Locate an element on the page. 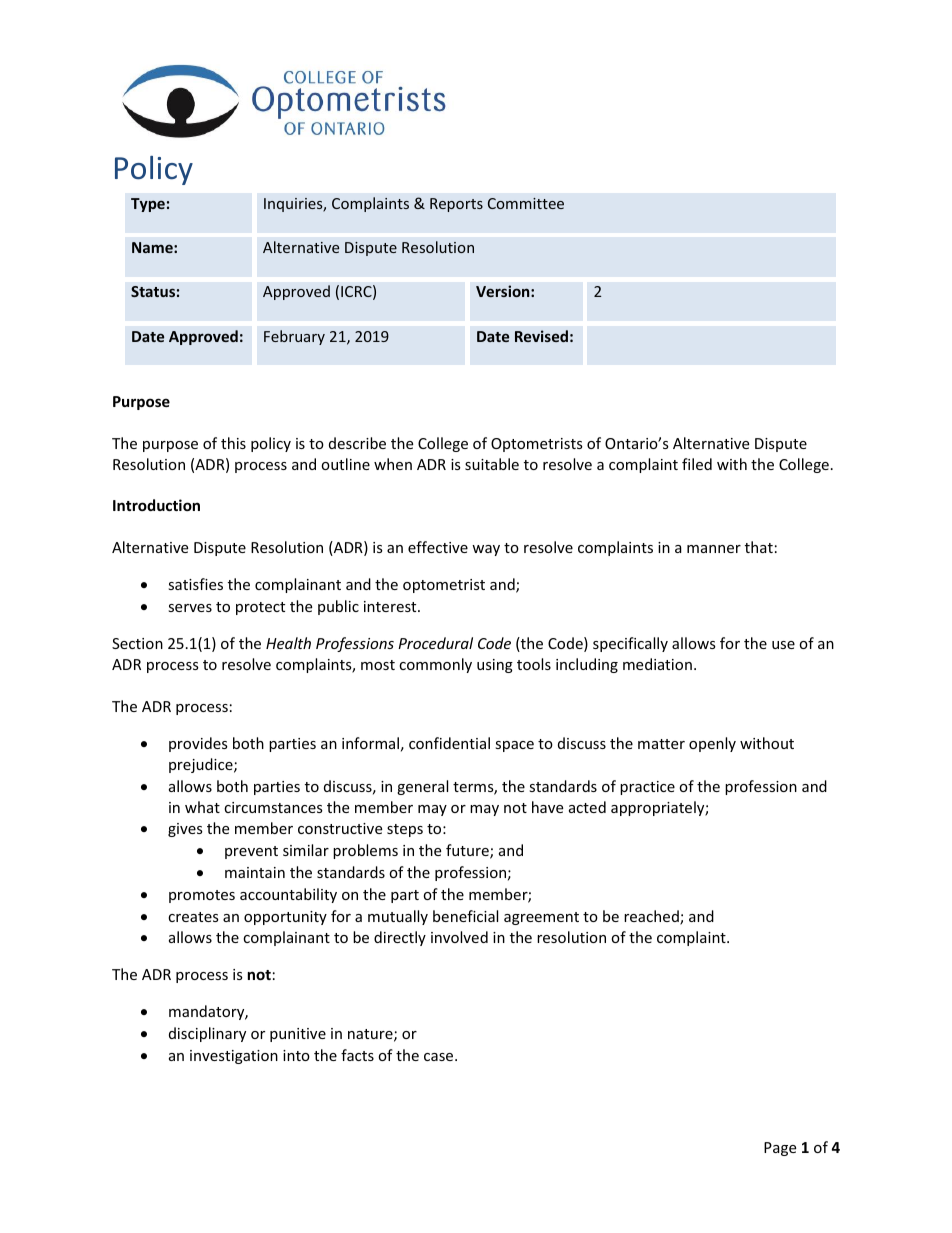  mediation is located at coordinates (657, 664).
